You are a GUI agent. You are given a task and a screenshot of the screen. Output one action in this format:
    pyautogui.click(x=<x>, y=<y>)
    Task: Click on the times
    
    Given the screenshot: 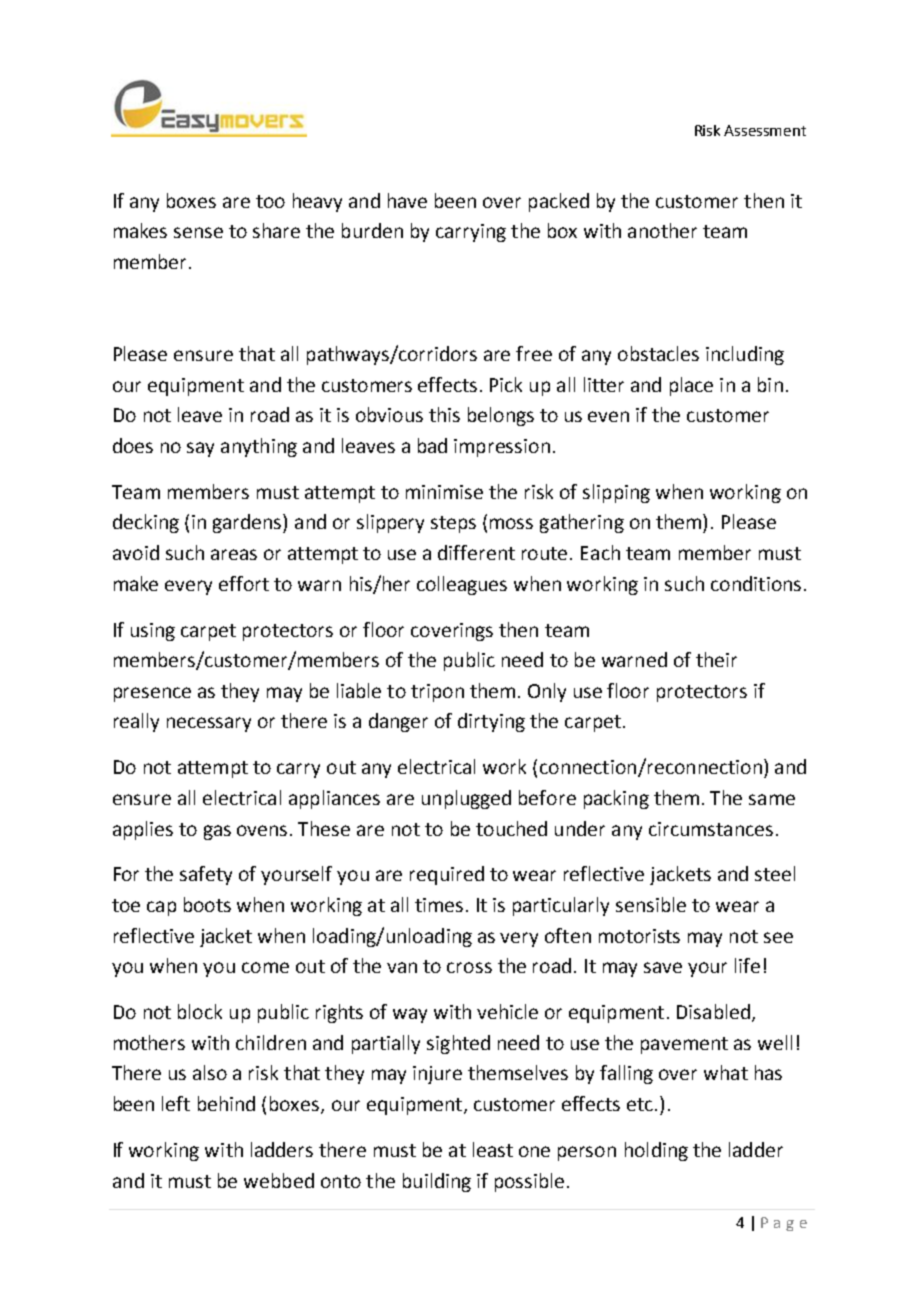 What is the action you would take?
    pyautogui.click(x=439, y=905)
